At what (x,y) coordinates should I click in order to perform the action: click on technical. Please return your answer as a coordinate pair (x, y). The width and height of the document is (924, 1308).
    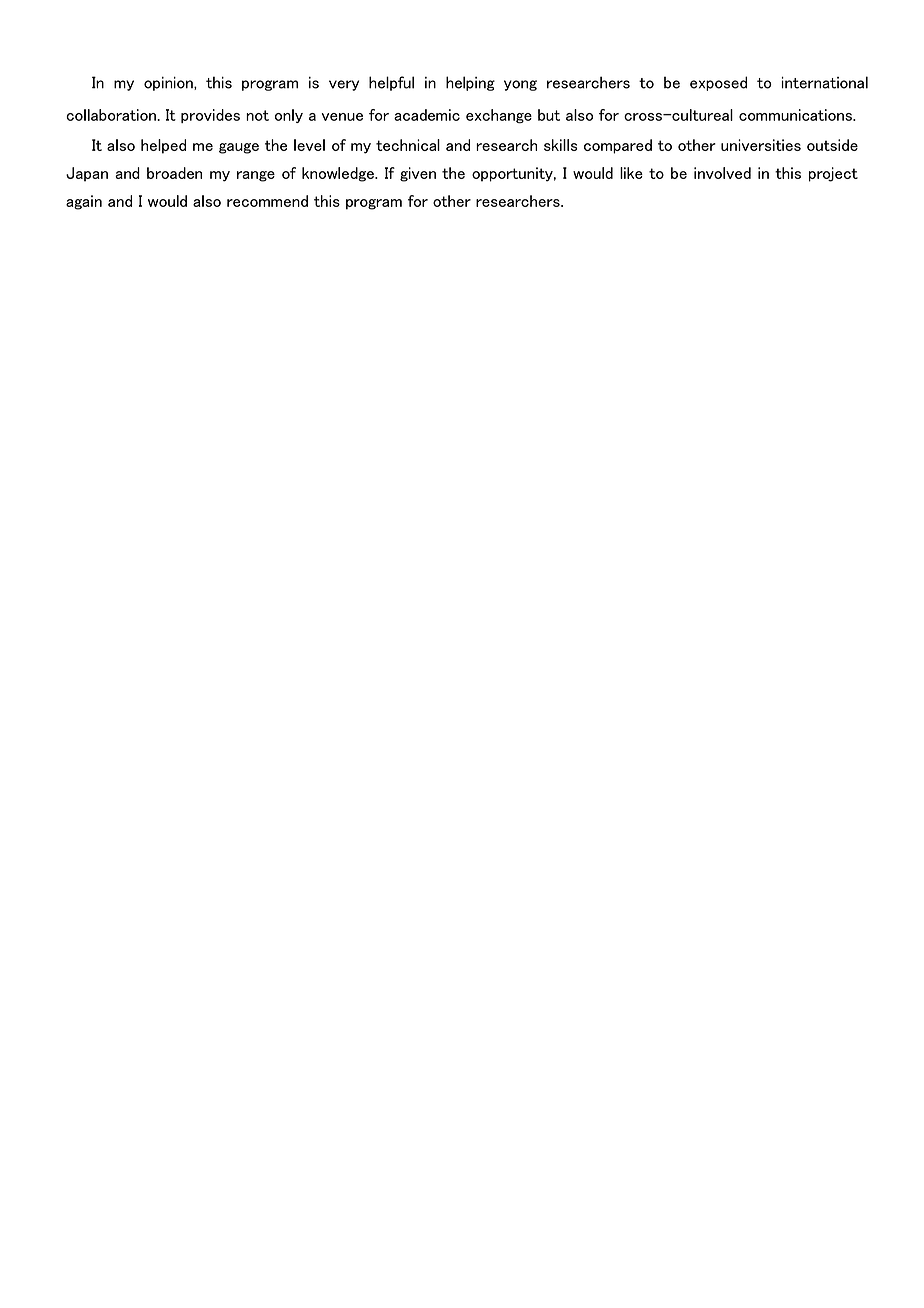
    Looking at the image, I should click on (408, 145).
